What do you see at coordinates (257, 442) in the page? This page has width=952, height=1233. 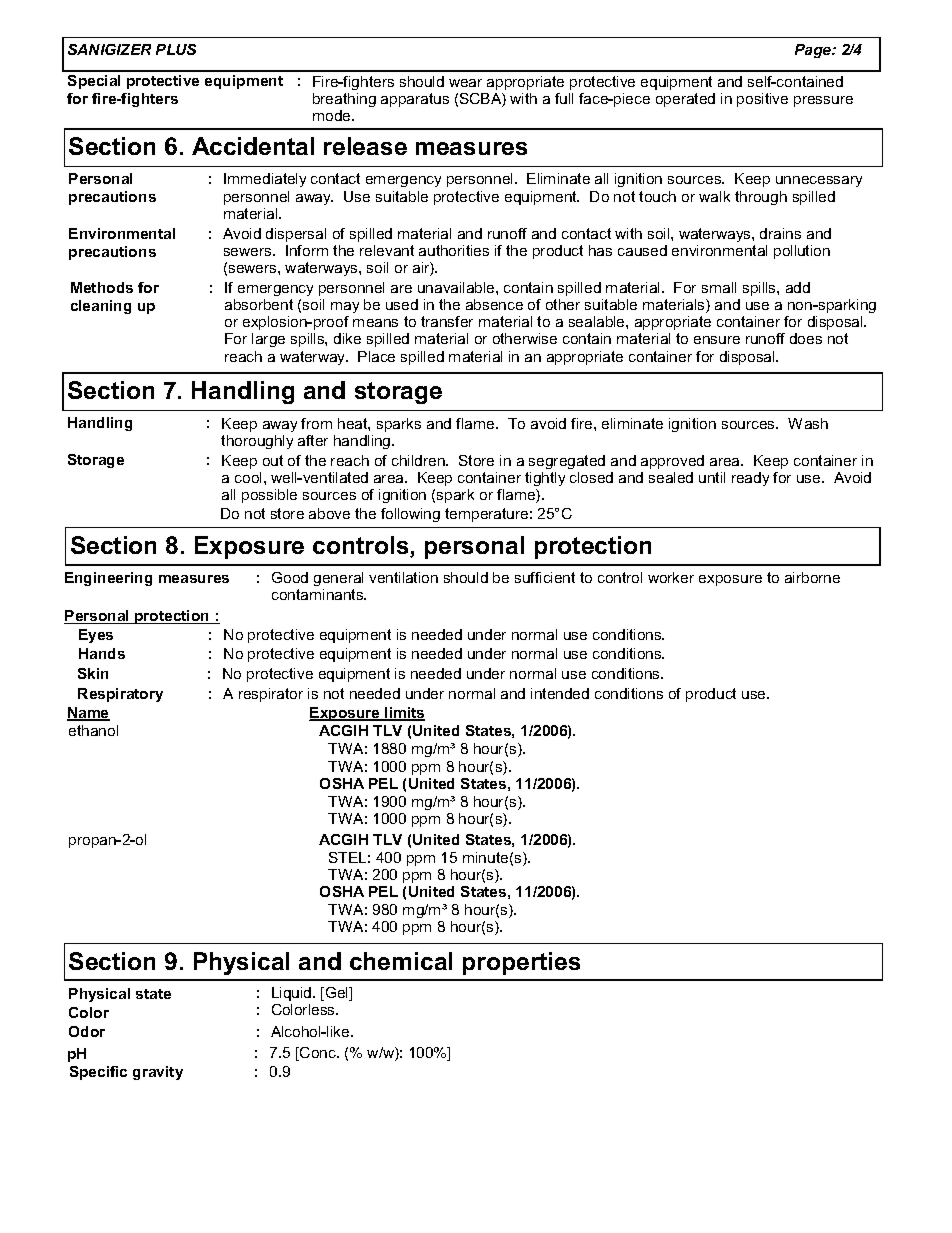 I see `thoroughly` at bounding box center [257, 442].
